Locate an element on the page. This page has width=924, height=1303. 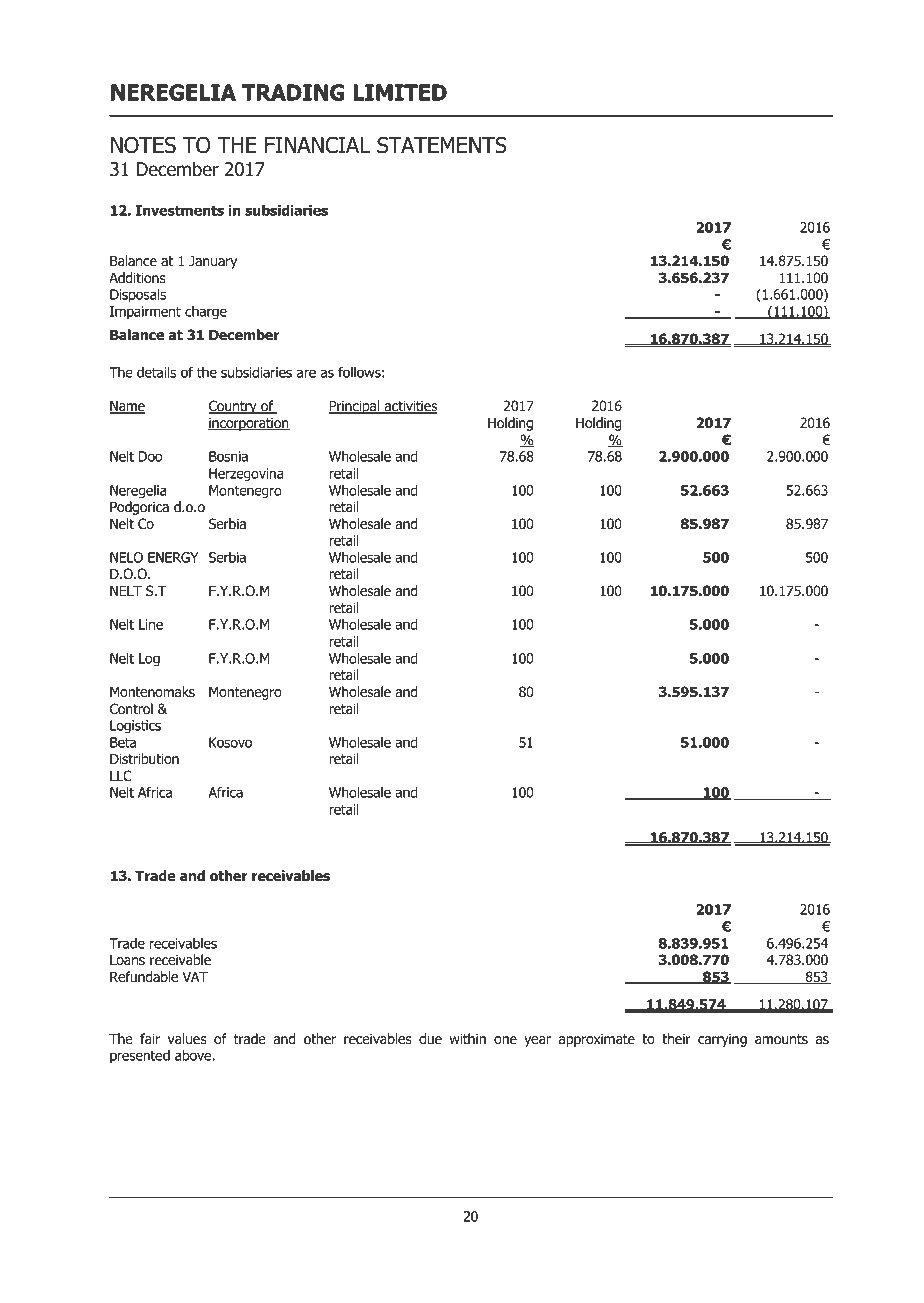
Herzegovina is located at coordinates (246, 475).
